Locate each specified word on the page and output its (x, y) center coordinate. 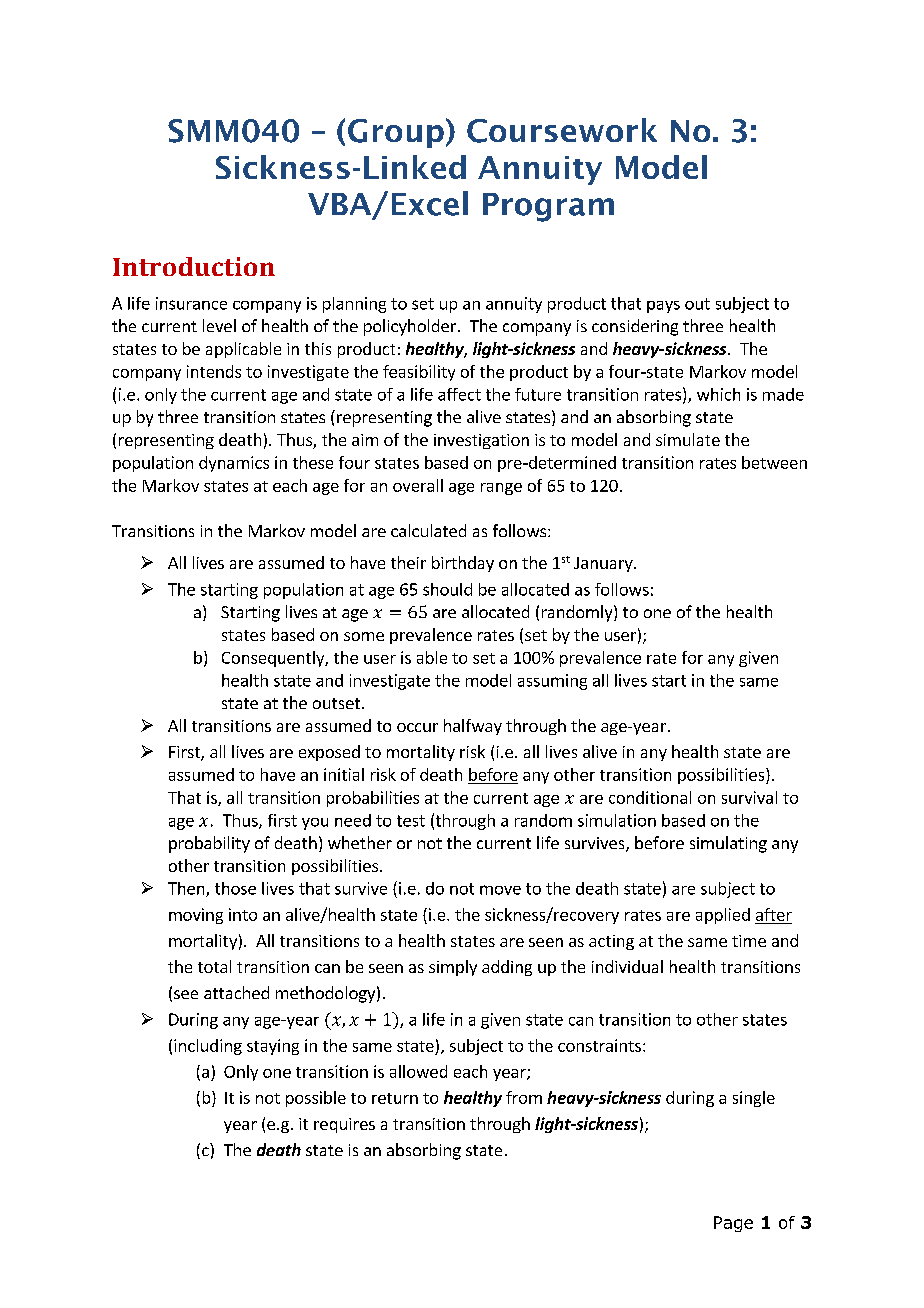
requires (344, 1125)
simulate (688, 439)
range (501, 489)
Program (548, 207)
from (524, 1097)
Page (733, 1224)
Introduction (194, 266)
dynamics (234, 464)
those (235, 888)
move (500, 890)
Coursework (562, 130)
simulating (728, 844)
